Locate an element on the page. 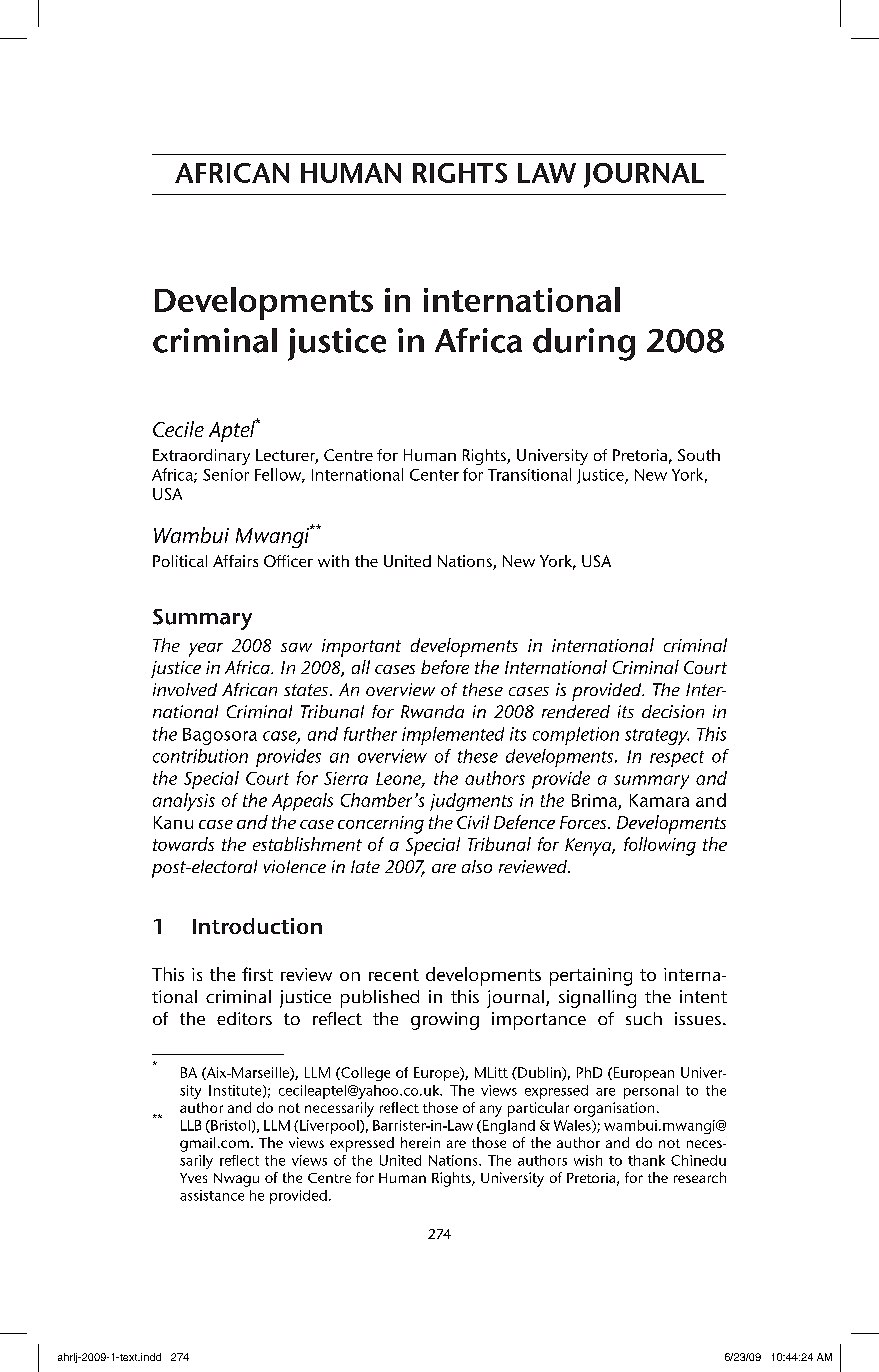  Center is located at coordinates (434, 475).
